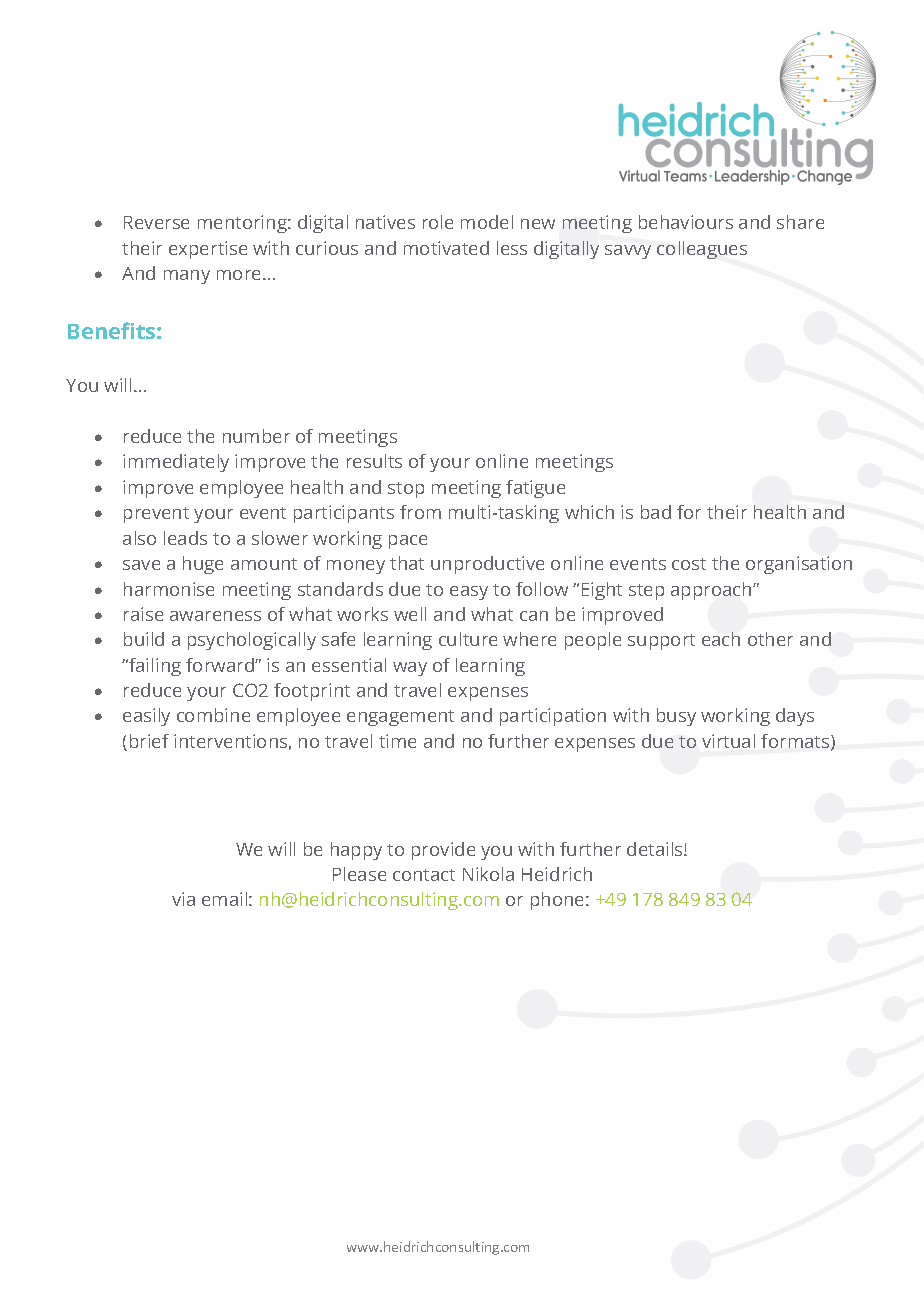 Image resolution: width=924 pixels, height=1308 pixels. I want to click on motivated, so click(446, 248).
